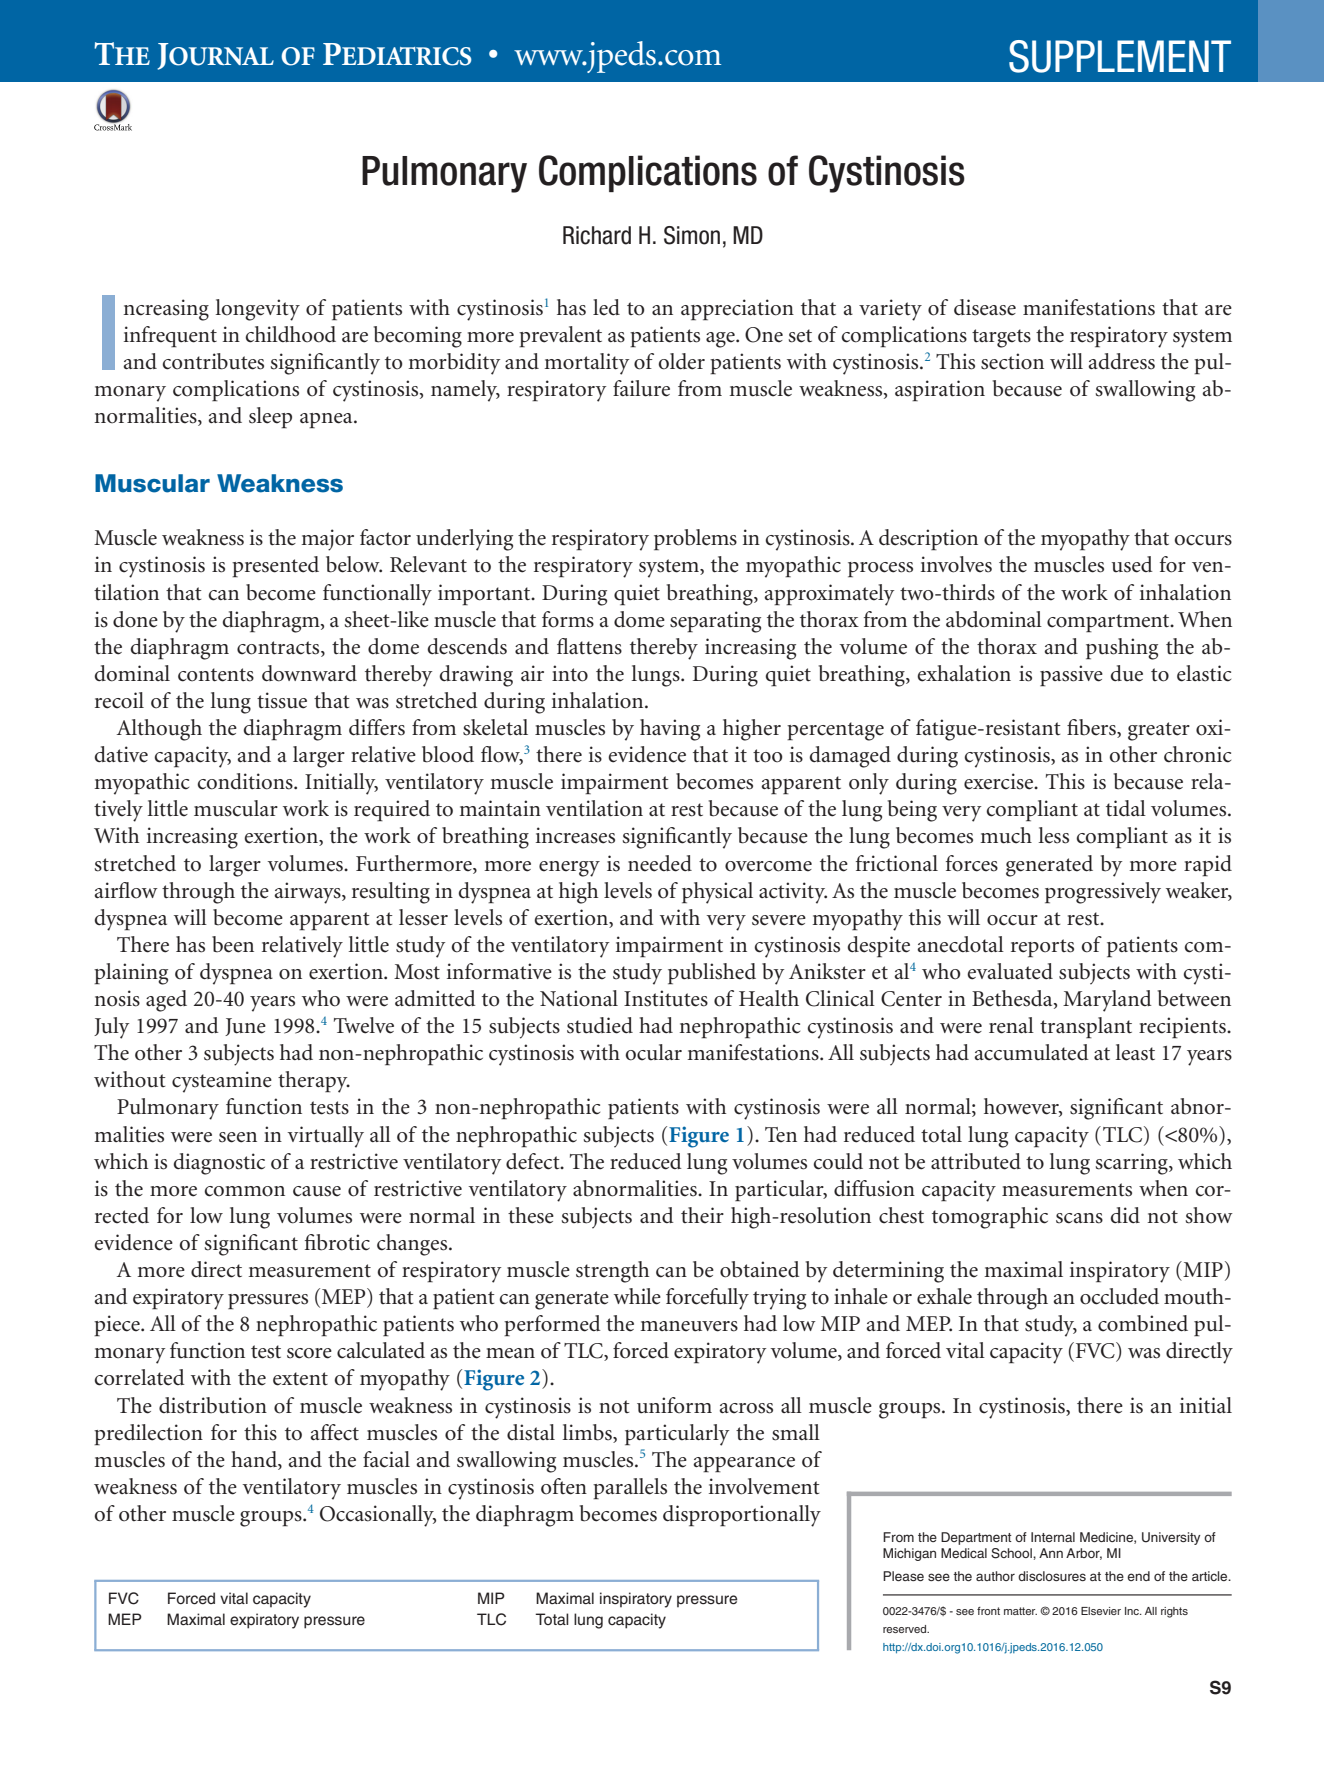 This screenshot has height=1772, width=1324. I want to click on needed, so click(660, 863).
